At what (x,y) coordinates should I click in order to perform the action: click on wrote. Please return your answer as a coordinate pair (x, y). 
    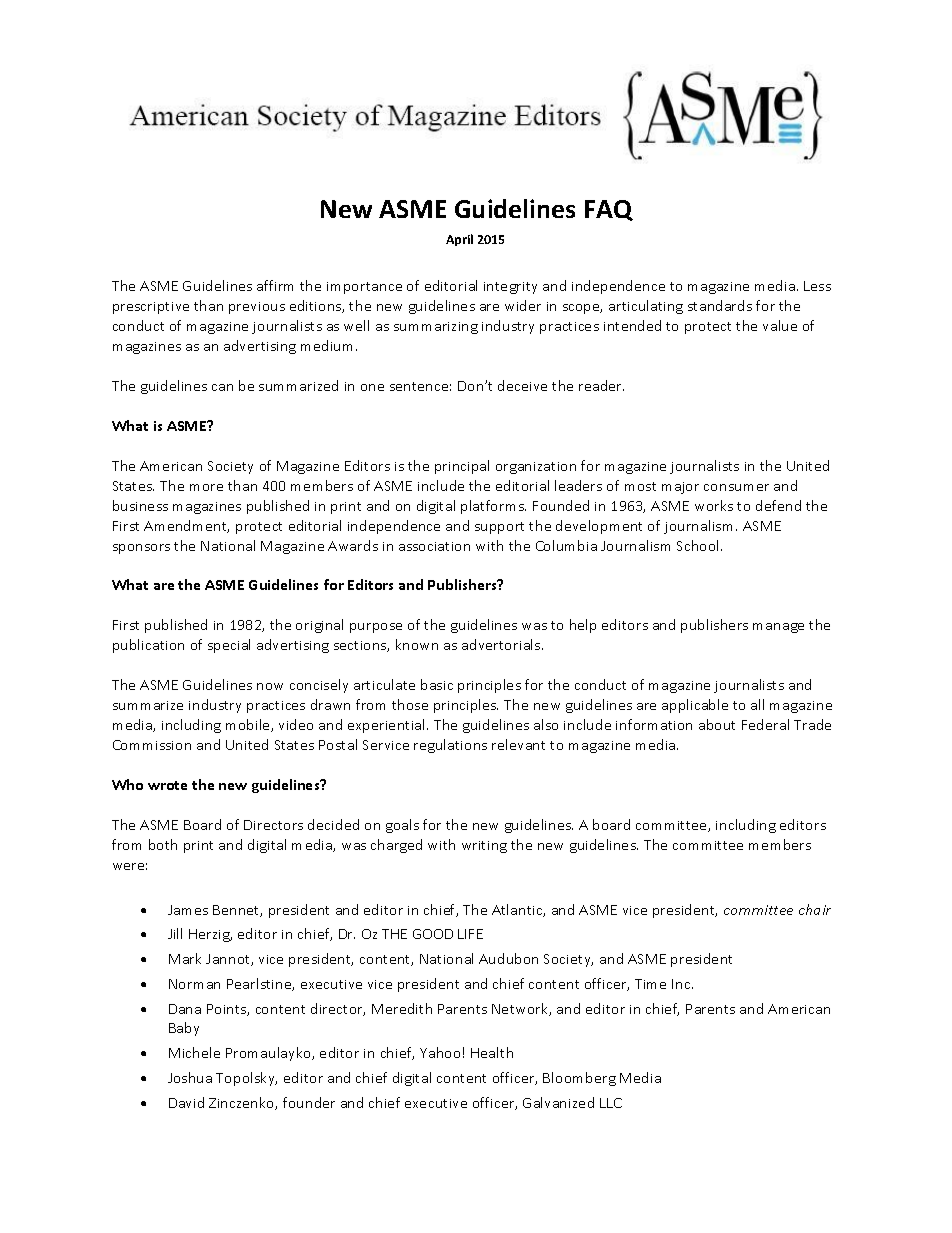
    Looking at the image, I should click on (167, 785).
